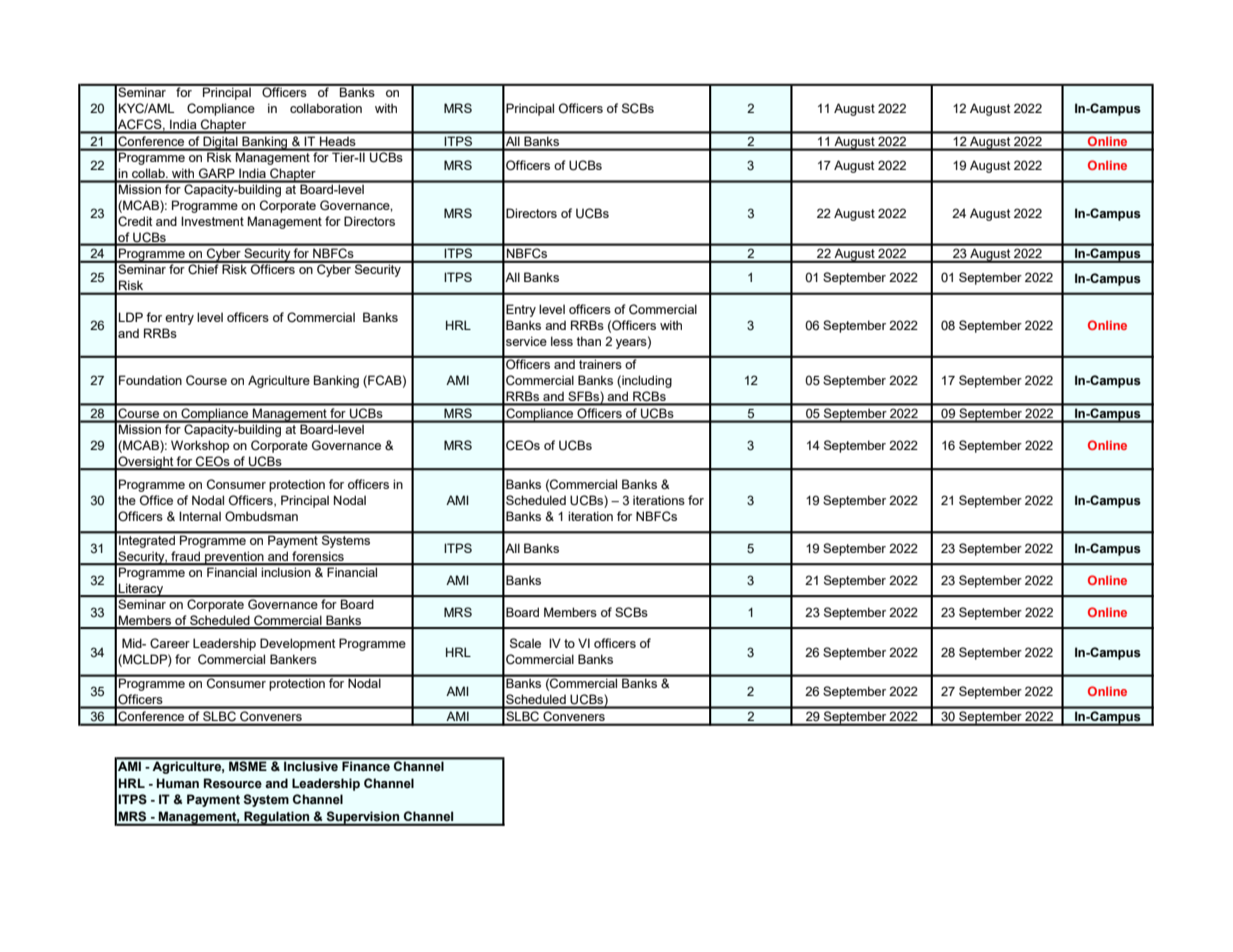  What do you see at coordinates (233, 783) in the screenshot?
I see `Resource` at bounding box center [233, 783].
